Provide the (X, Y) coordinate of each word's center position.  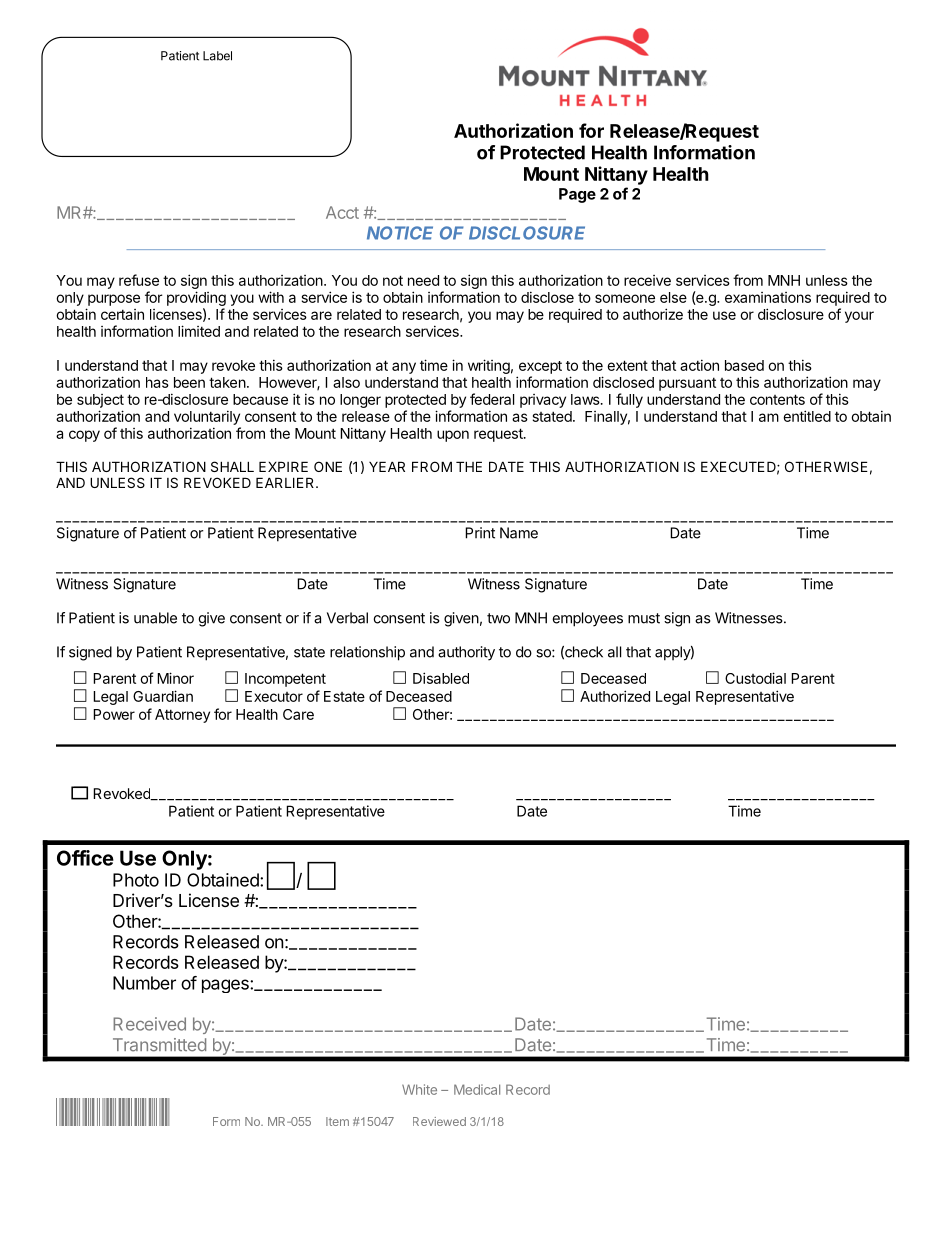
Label (217, 56)
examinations (768, 297)
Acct (342, 212)
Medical (477, 1089)
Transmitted (159, 1045)
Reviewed (439, 1121)
